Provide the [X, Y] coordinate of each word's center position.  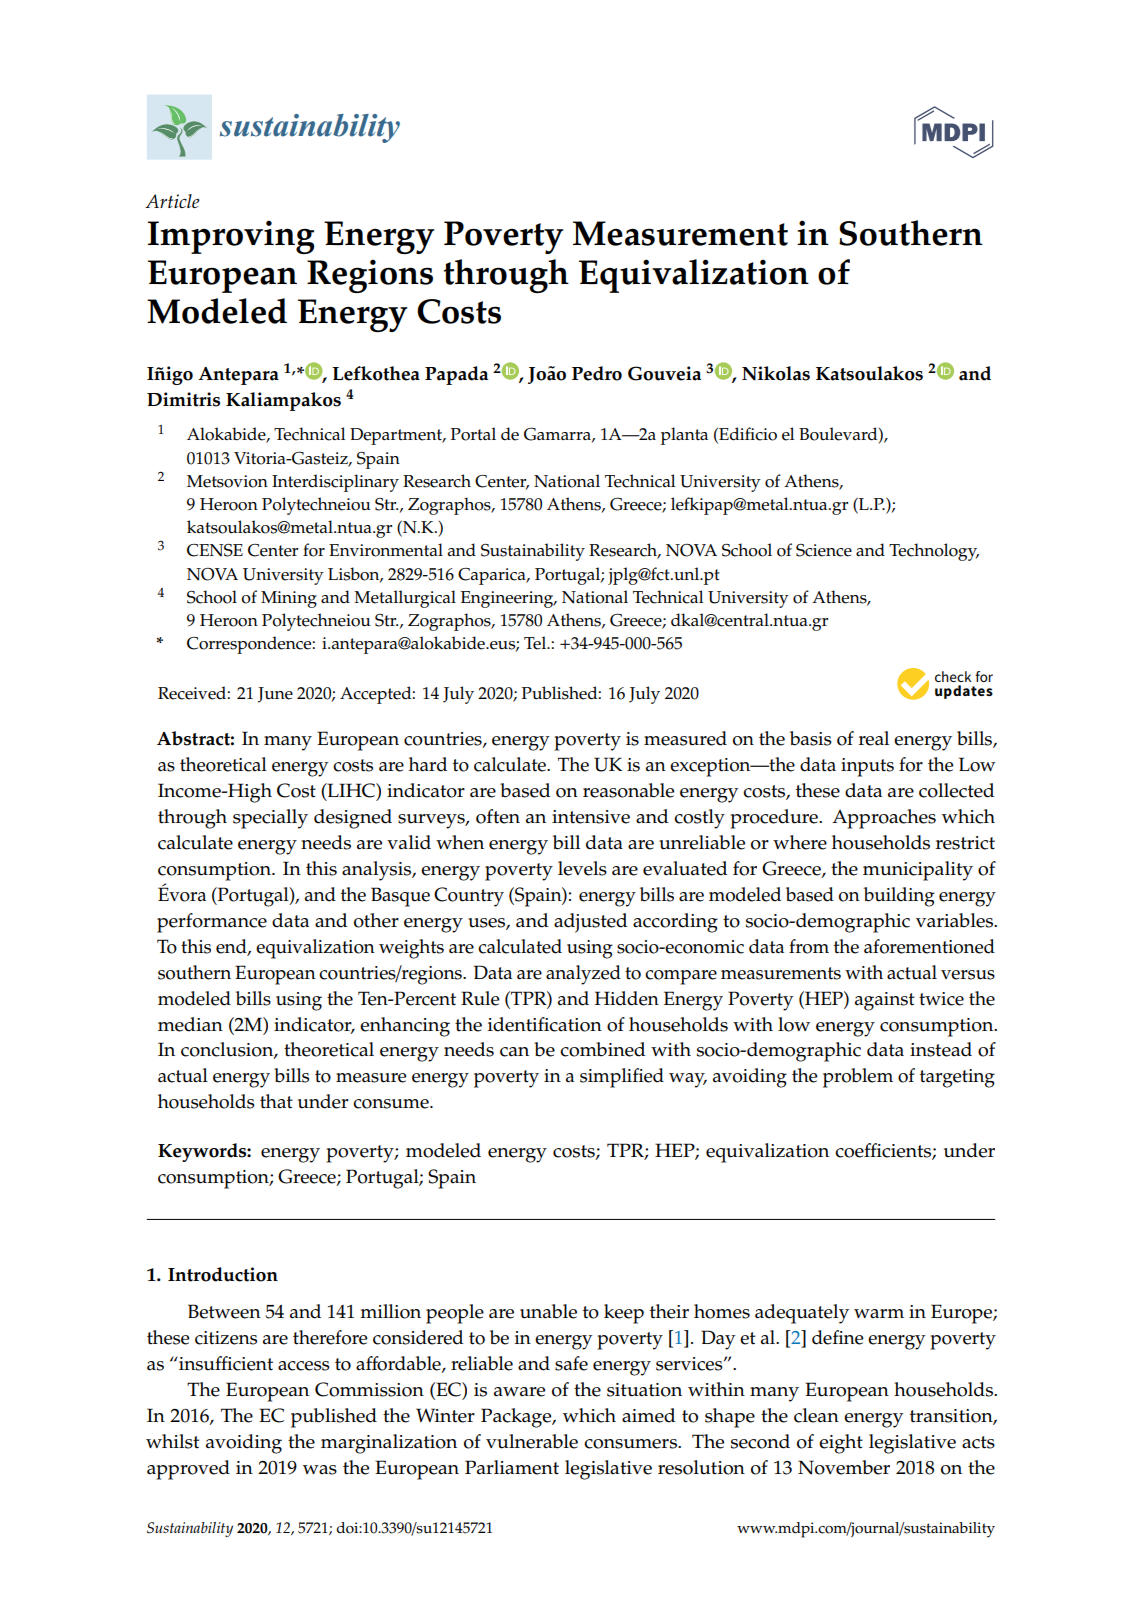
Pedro [597, 373]
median [190, 1024]
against [885, 1001]
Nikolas [776, 373]
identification [545, 1024]
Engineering [508, 599]
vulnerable [532, 1441]
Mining [289, 599]
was [320, 1470]
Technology [934, 552]
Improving [231, 237]
